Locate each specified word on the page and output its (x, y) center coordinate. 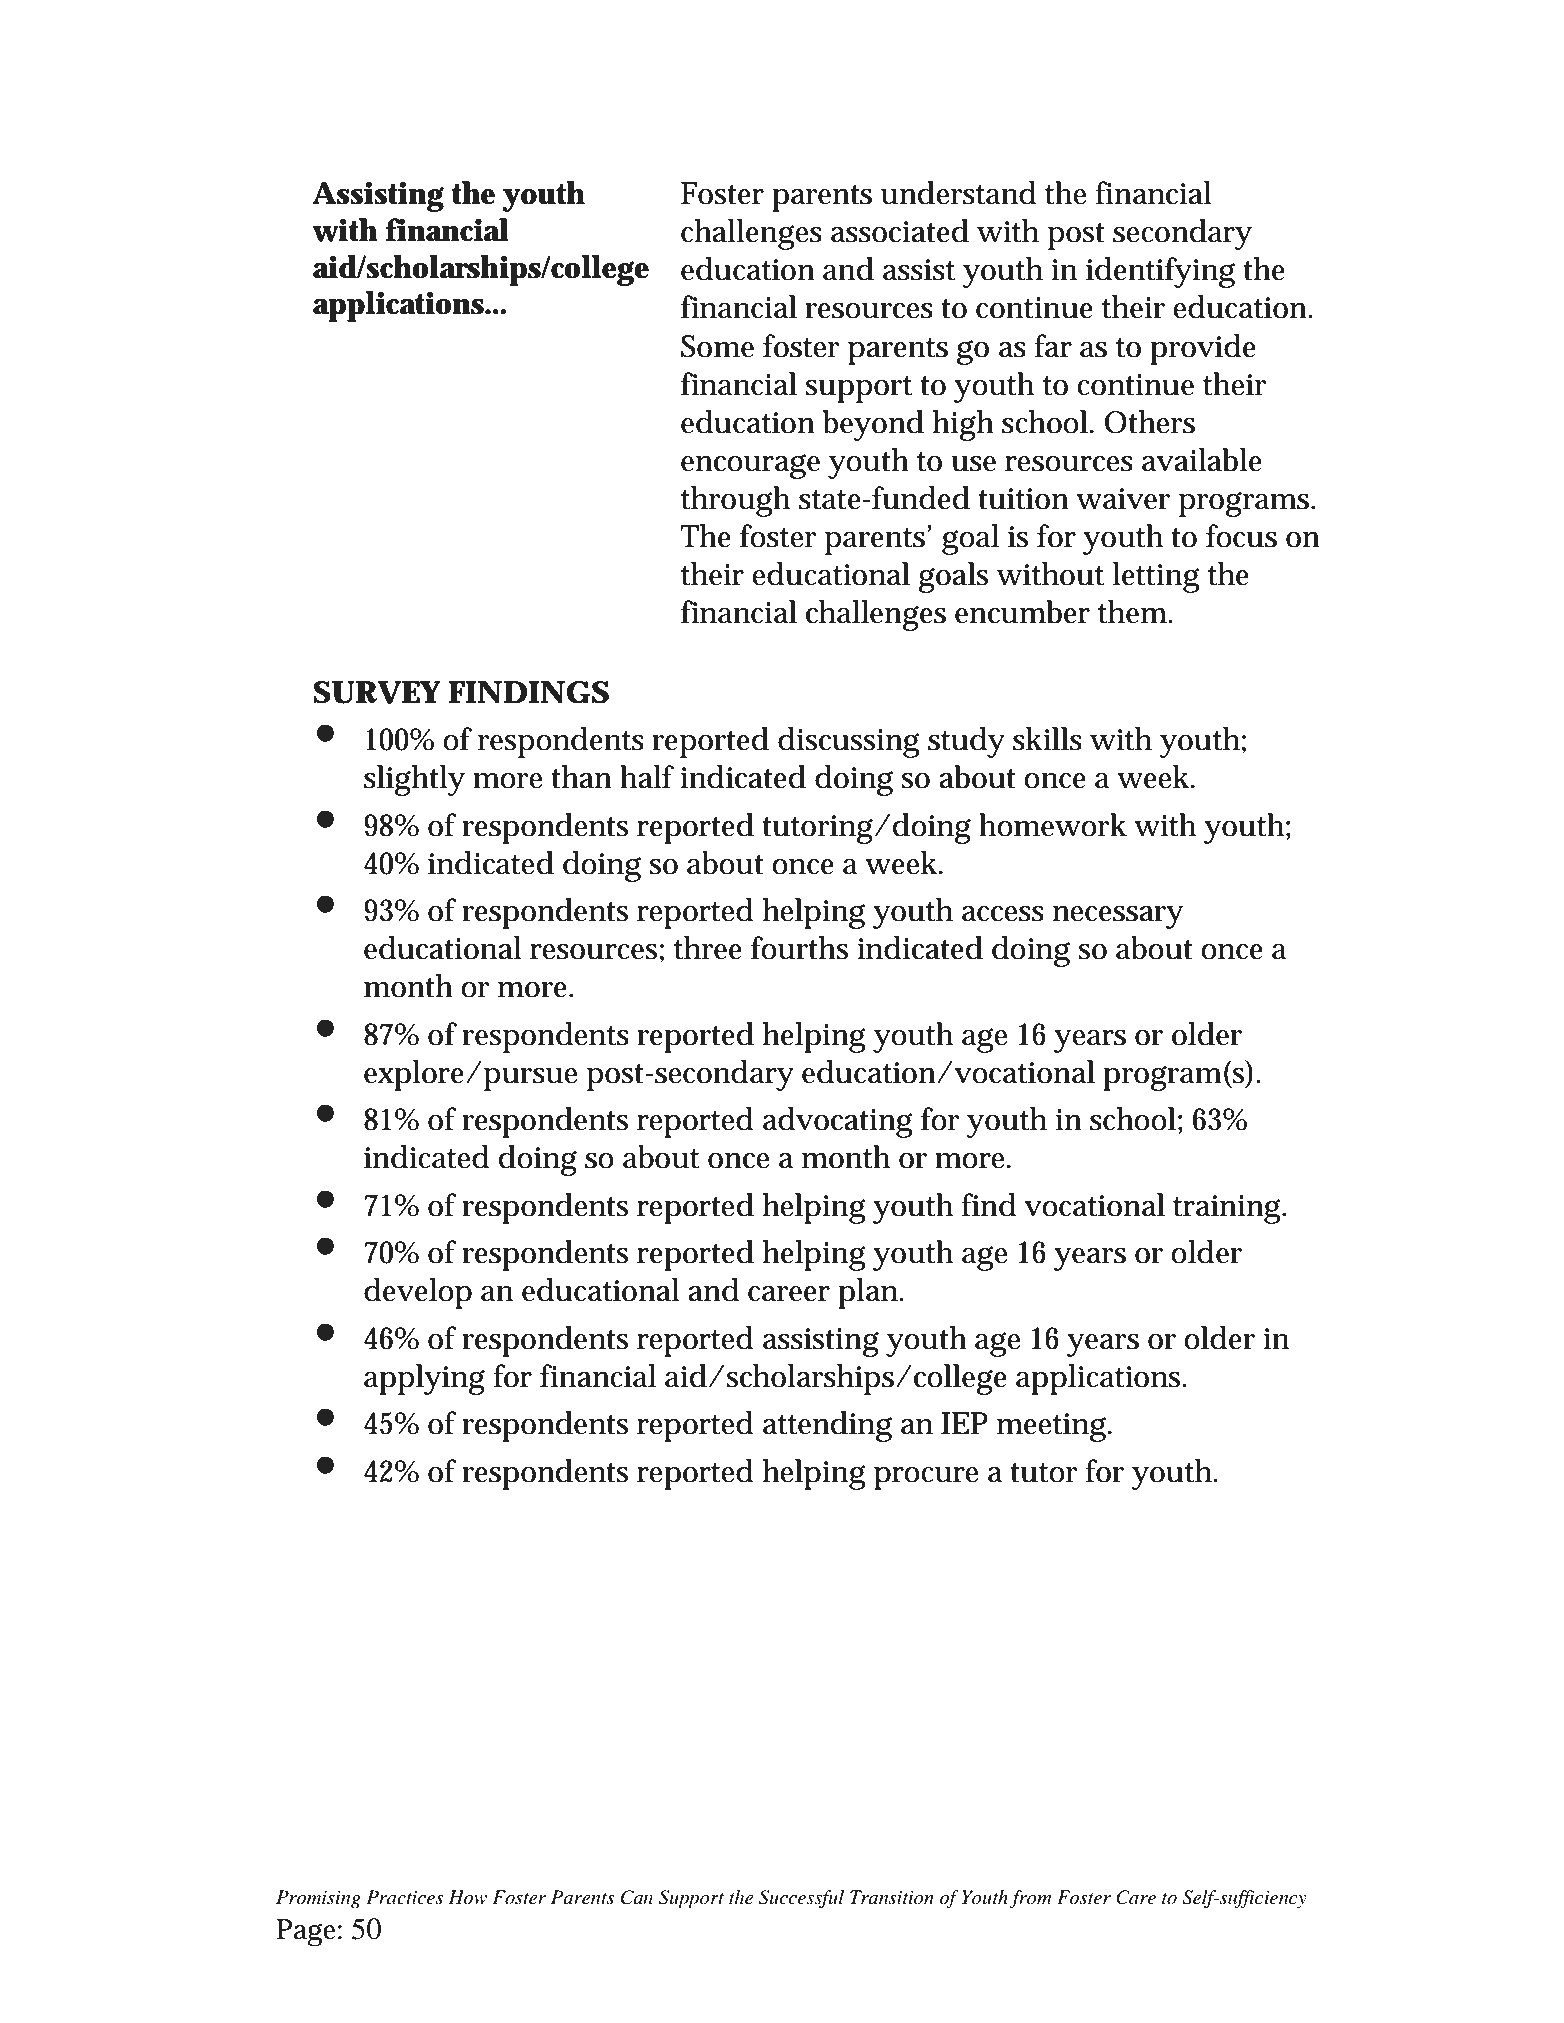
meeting (1053, 1427)
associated (900, 231)
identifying (1160, 272)
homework (1053, 825)
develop (418, 1293)
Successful (801, 1899)
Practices (405, 1897)
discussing (849, 742)
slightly (414, 780)
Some (717, 346)
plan (870, 1293)
